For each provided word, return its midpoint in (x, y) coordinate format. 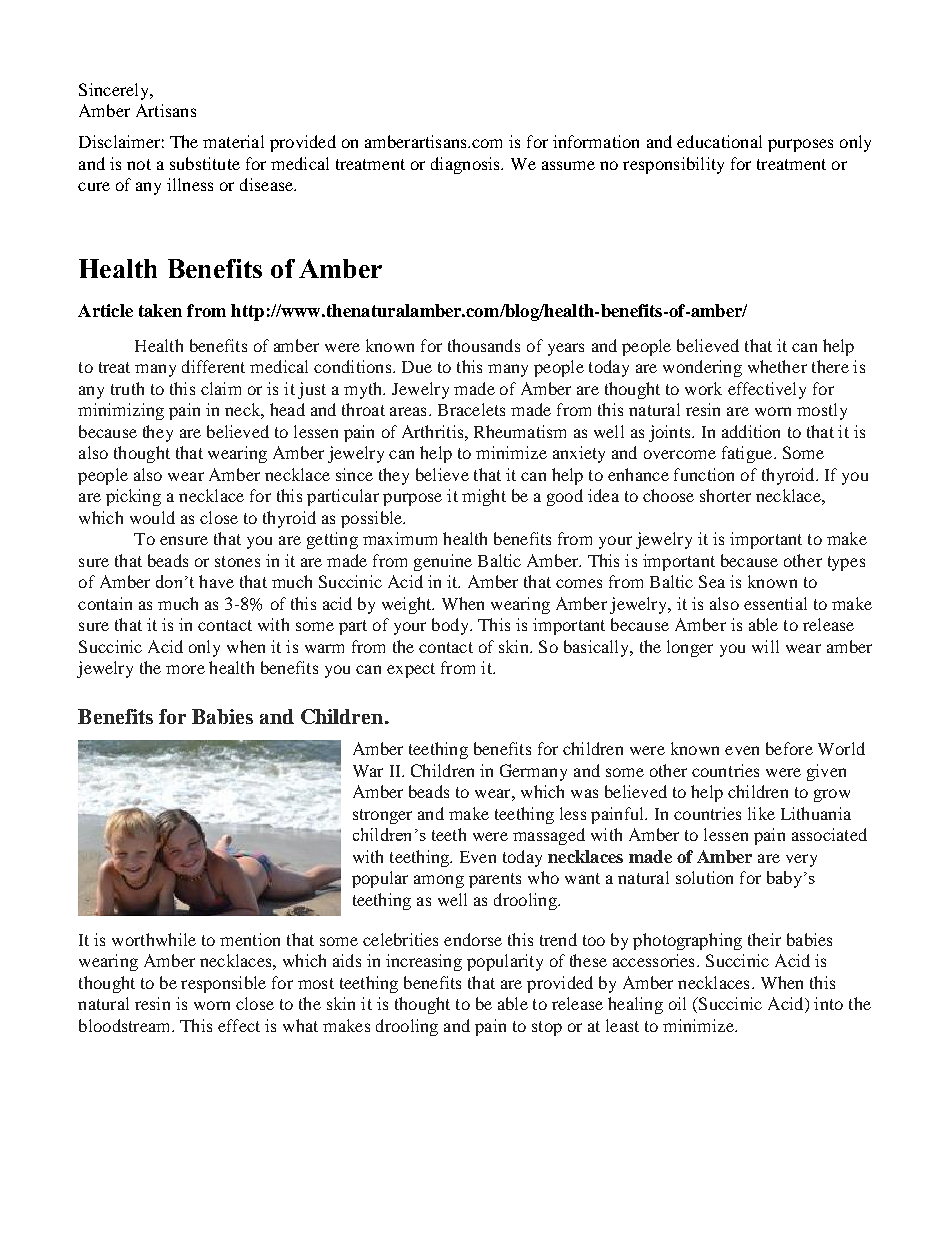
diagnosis (466, 165)
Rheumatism (520, 431)
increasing (424, 962)
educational (719, 141)
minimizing (121, 411)
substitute (205, 163)
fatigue (748, 454)
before (789, 748)
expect (411, 670)
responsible (223, 984)
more (185, 669)
